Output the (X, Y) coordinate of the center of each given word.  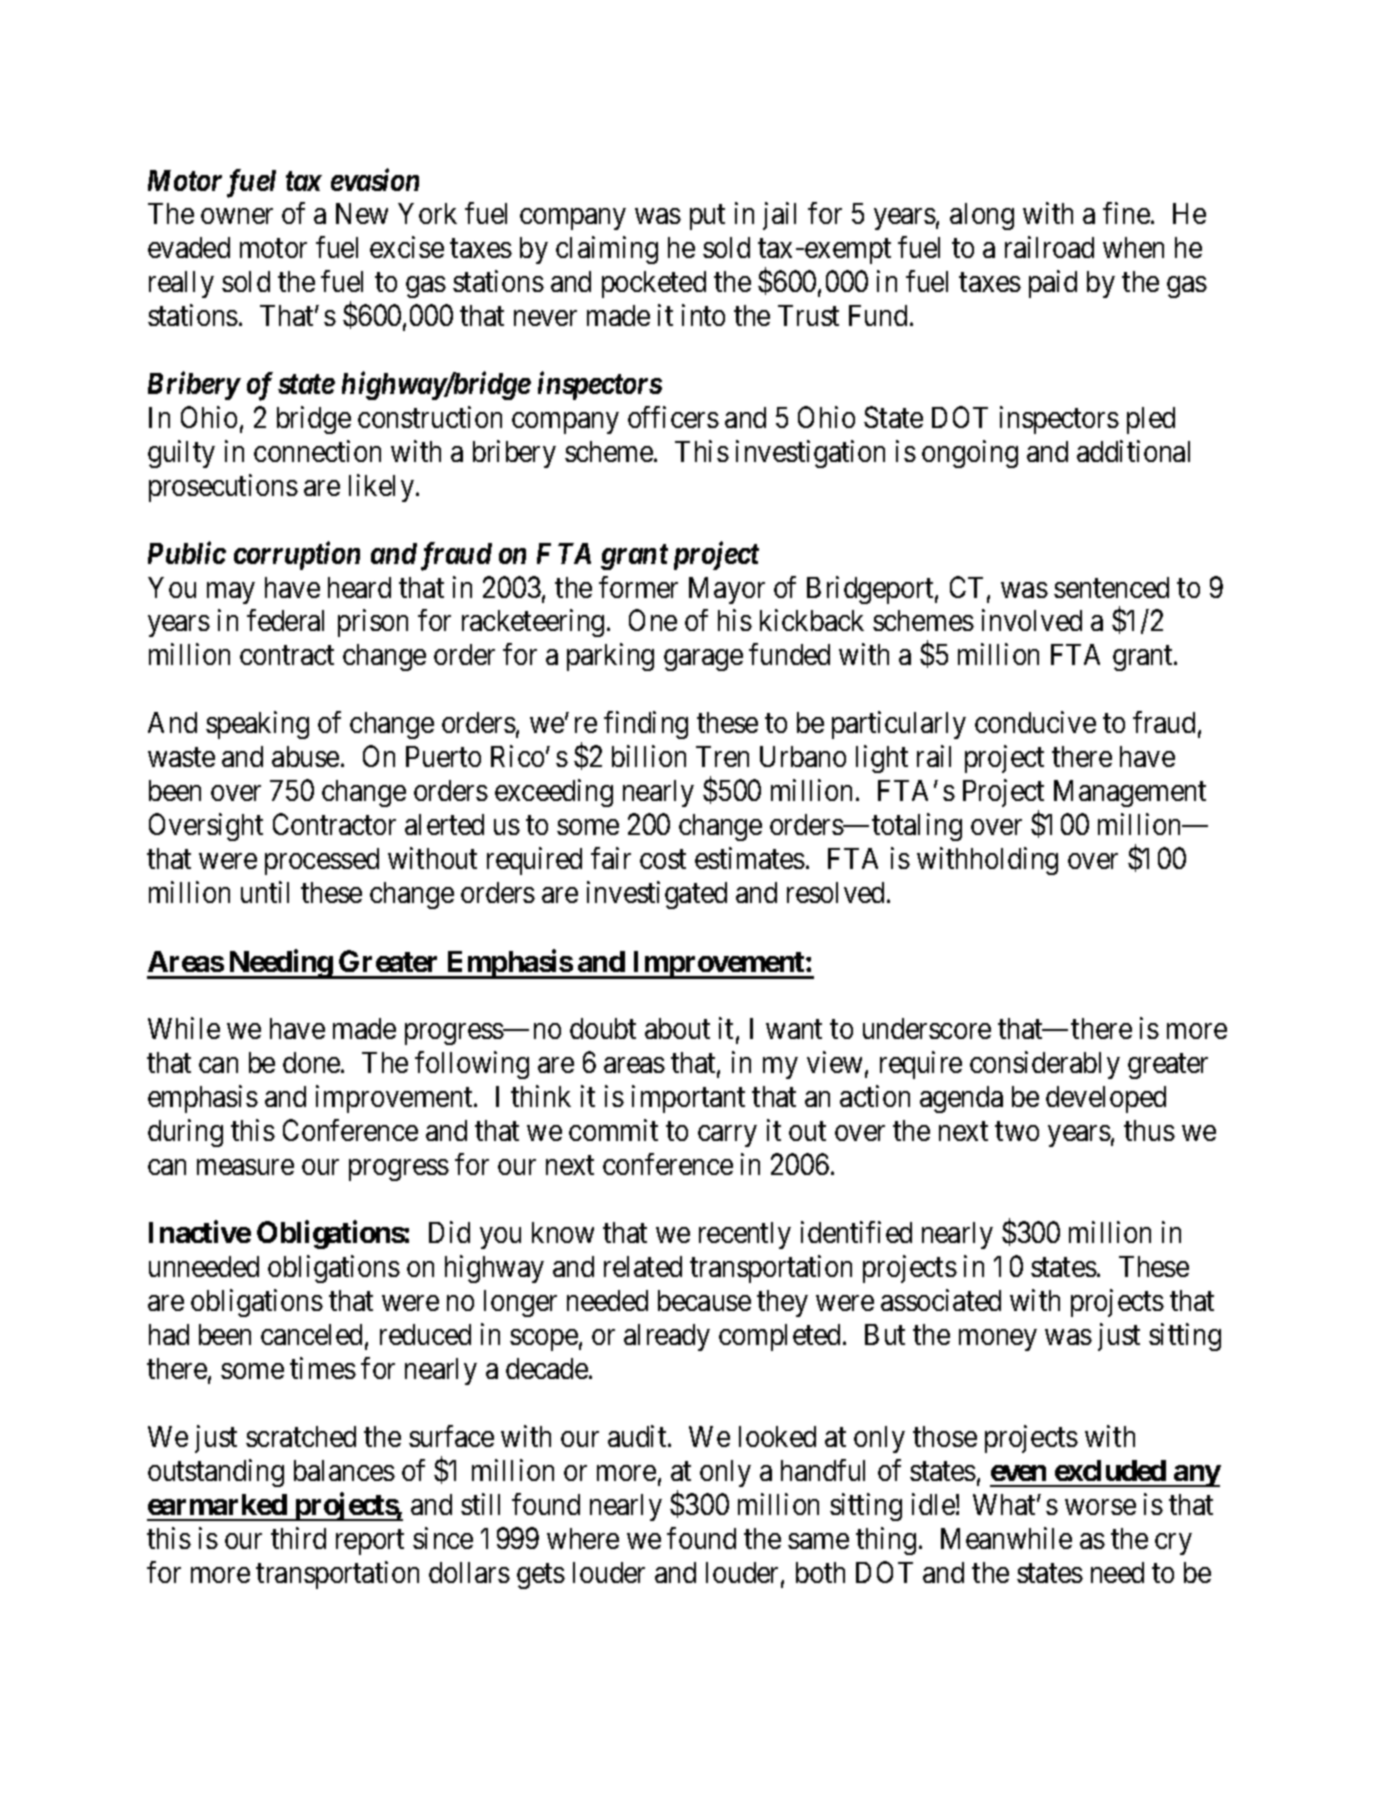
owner (237, 216)
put (707, 217)
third (298, 1538)
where (583, 1538)
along (982, 216)
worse (1100, 1507)
